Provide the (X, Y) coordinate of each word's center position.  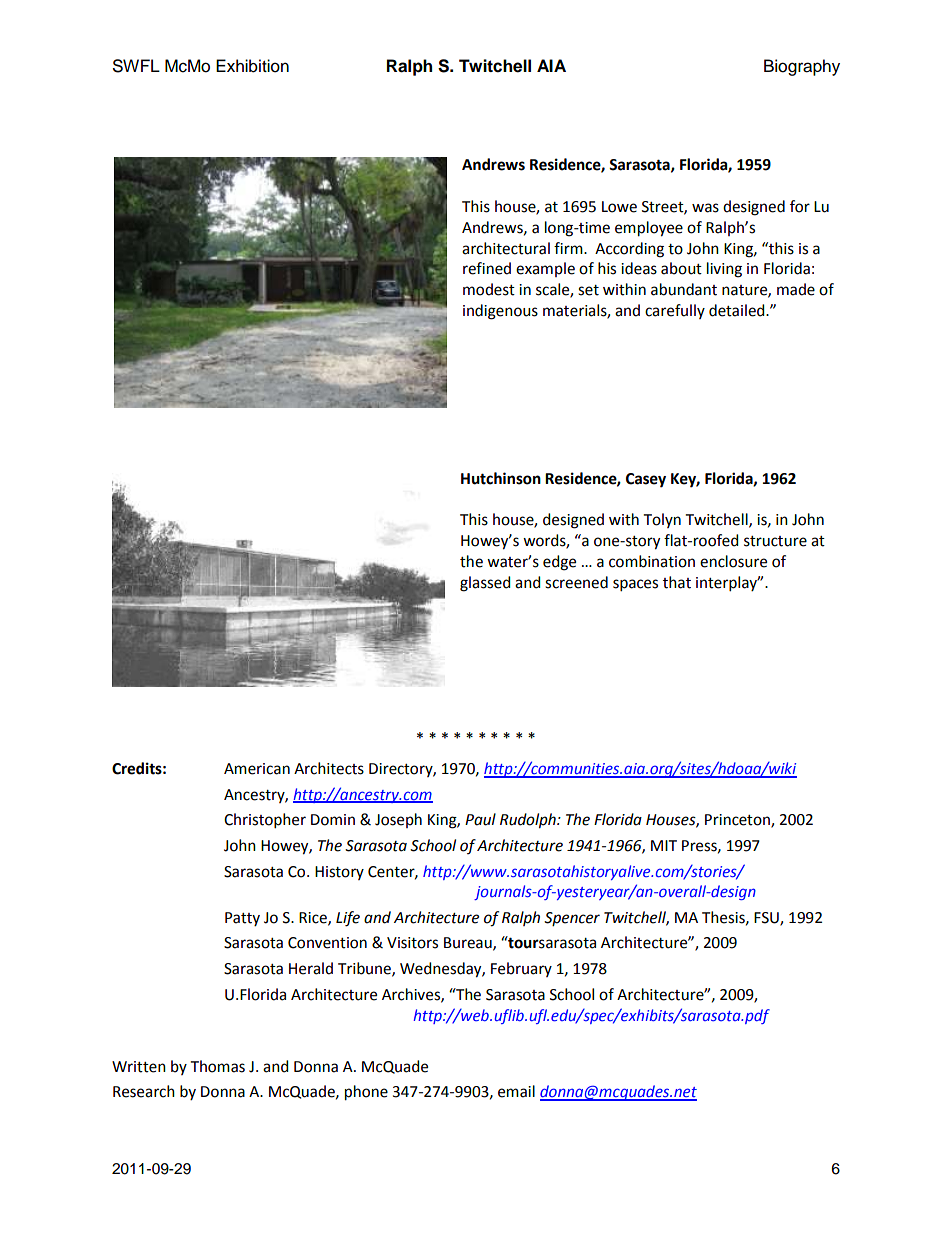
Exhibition (252, 66)
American (257, 769)
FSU (767, 918)
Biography (802, 67)
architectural (506, 248)
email (516, 1091)
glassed (485, 584)
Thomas (218, 1066)
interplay (728, 584)
